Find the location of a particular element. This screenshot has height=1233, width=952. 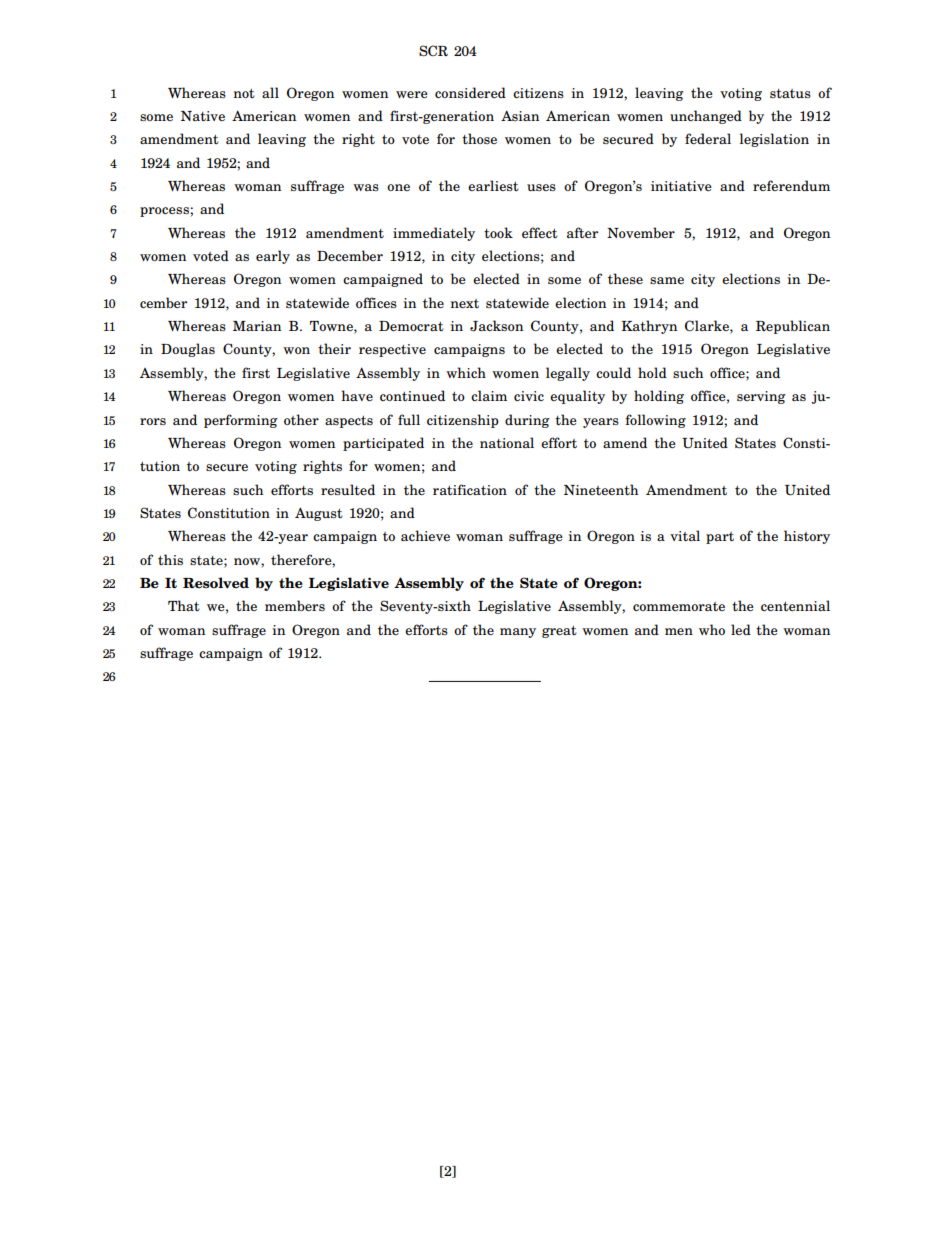

members is located at coordinates (295, 605).
